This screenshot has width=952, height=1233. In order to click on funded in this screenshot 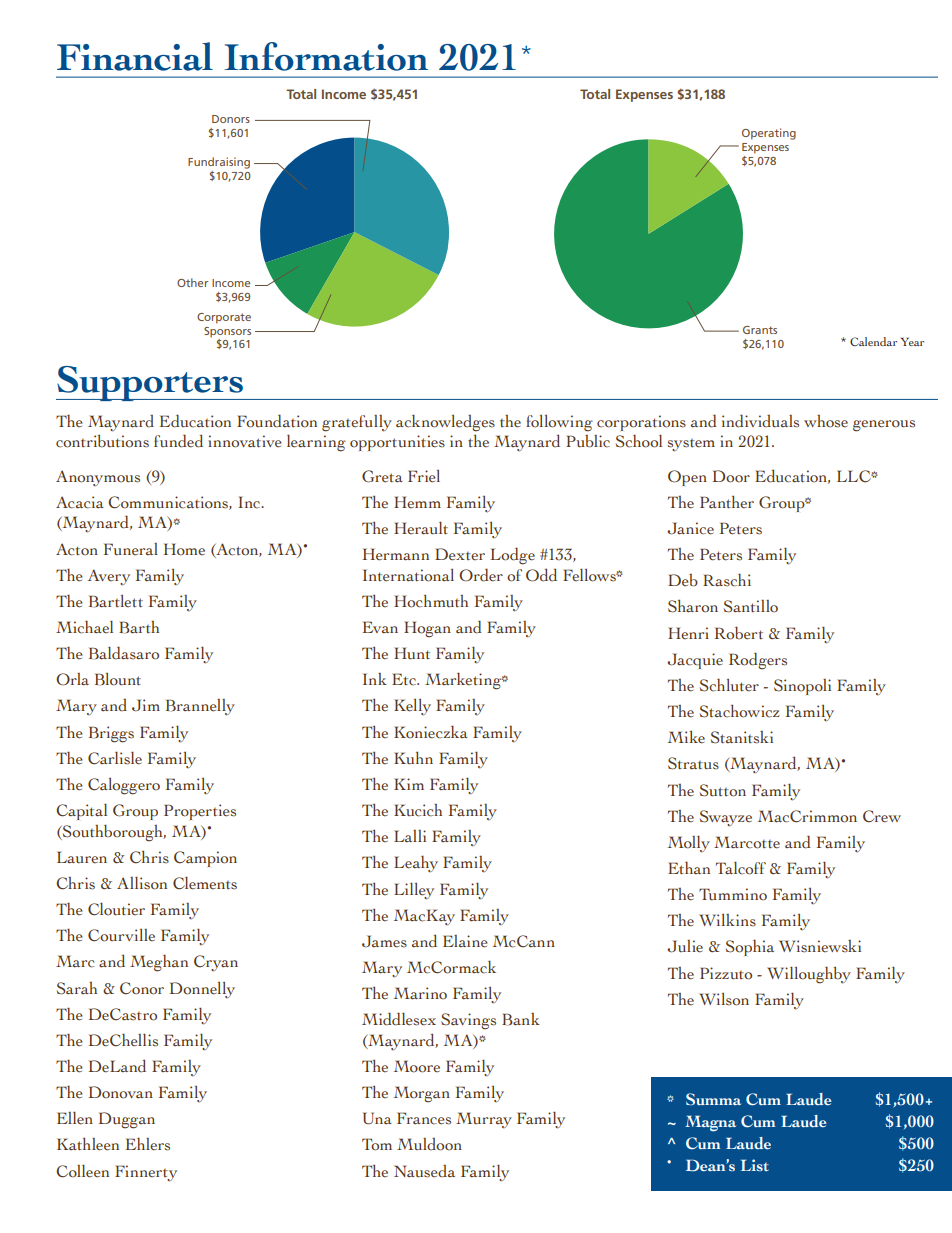, I will do `click(178, 441)`.
